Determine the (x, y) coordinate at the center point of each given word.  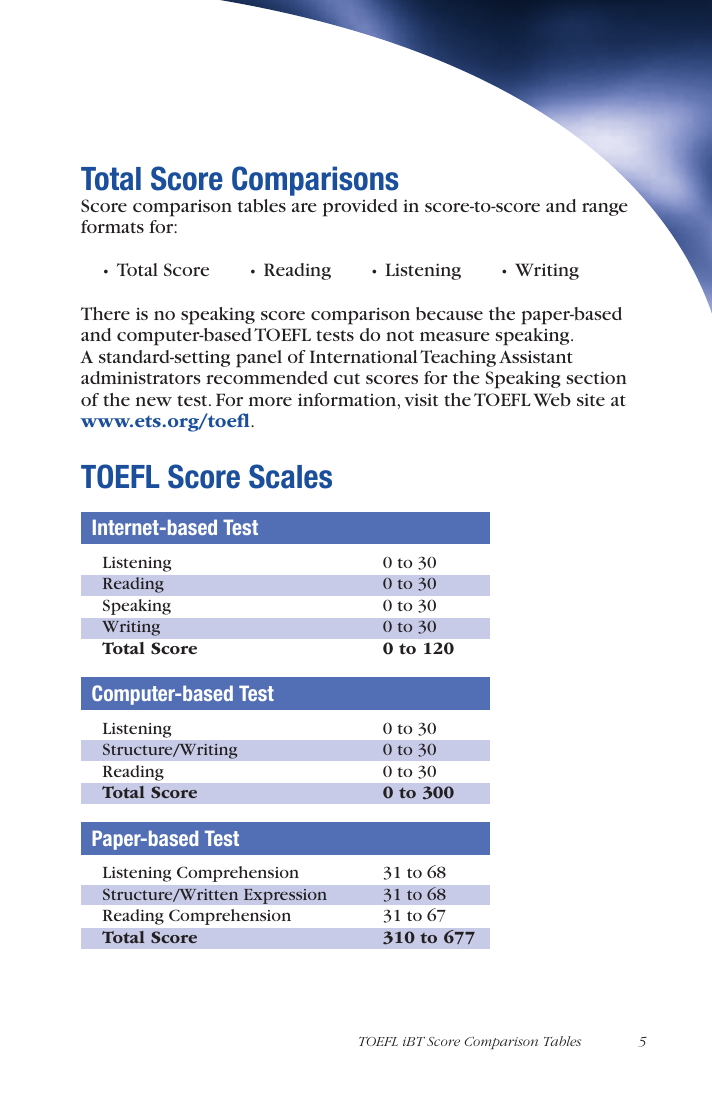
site (591, 399)
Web (552, 400)
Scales (290, 476)
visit (421, 399)
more (270, 401)
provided (360, 208)
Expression (285, 896)
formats (112, 226)
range (605, 209)
